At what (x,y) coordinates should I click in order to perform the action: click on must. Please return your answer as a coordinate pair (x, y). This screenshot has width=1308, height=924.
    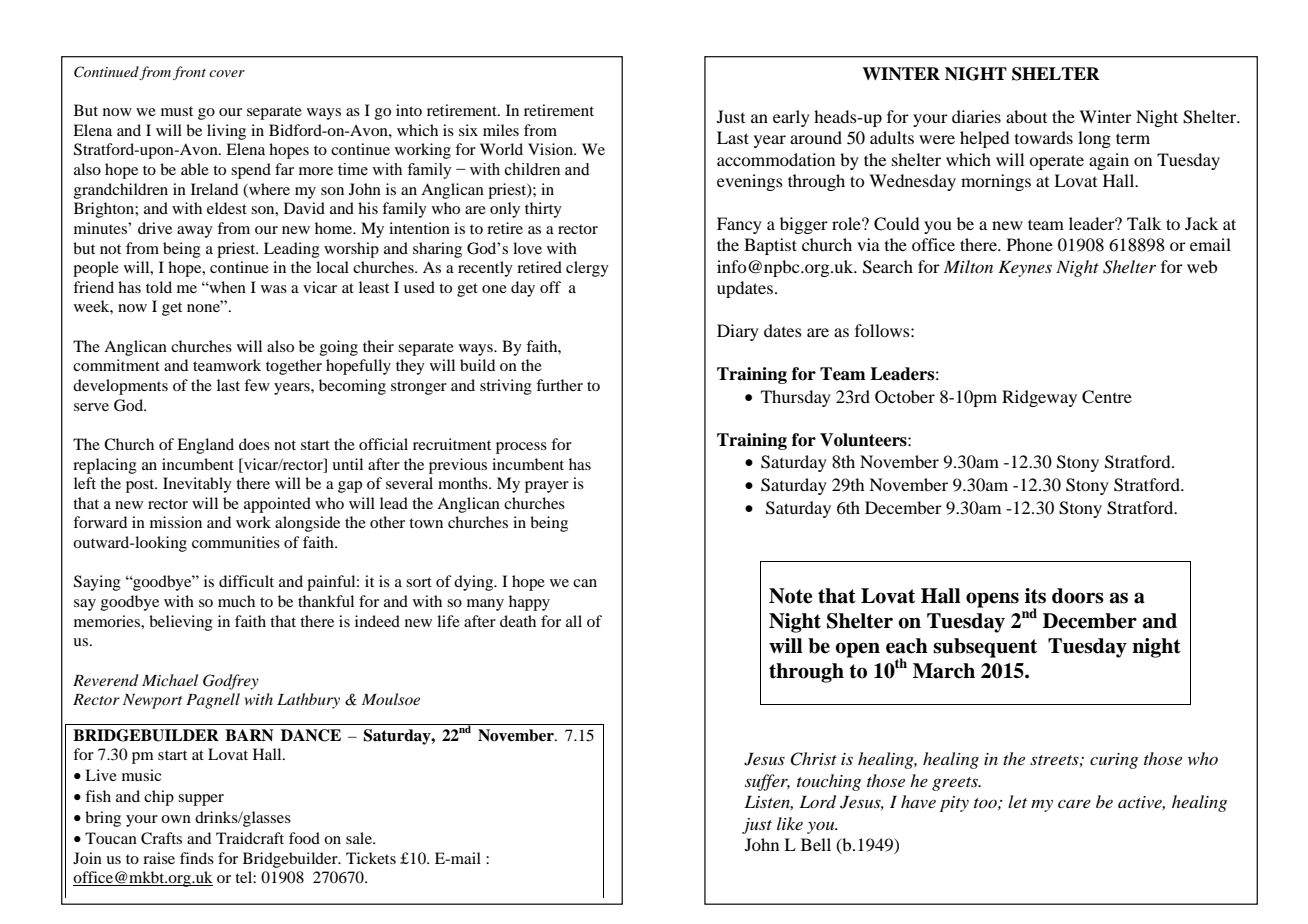
    Looking at the image, I should click on (177, 111).
